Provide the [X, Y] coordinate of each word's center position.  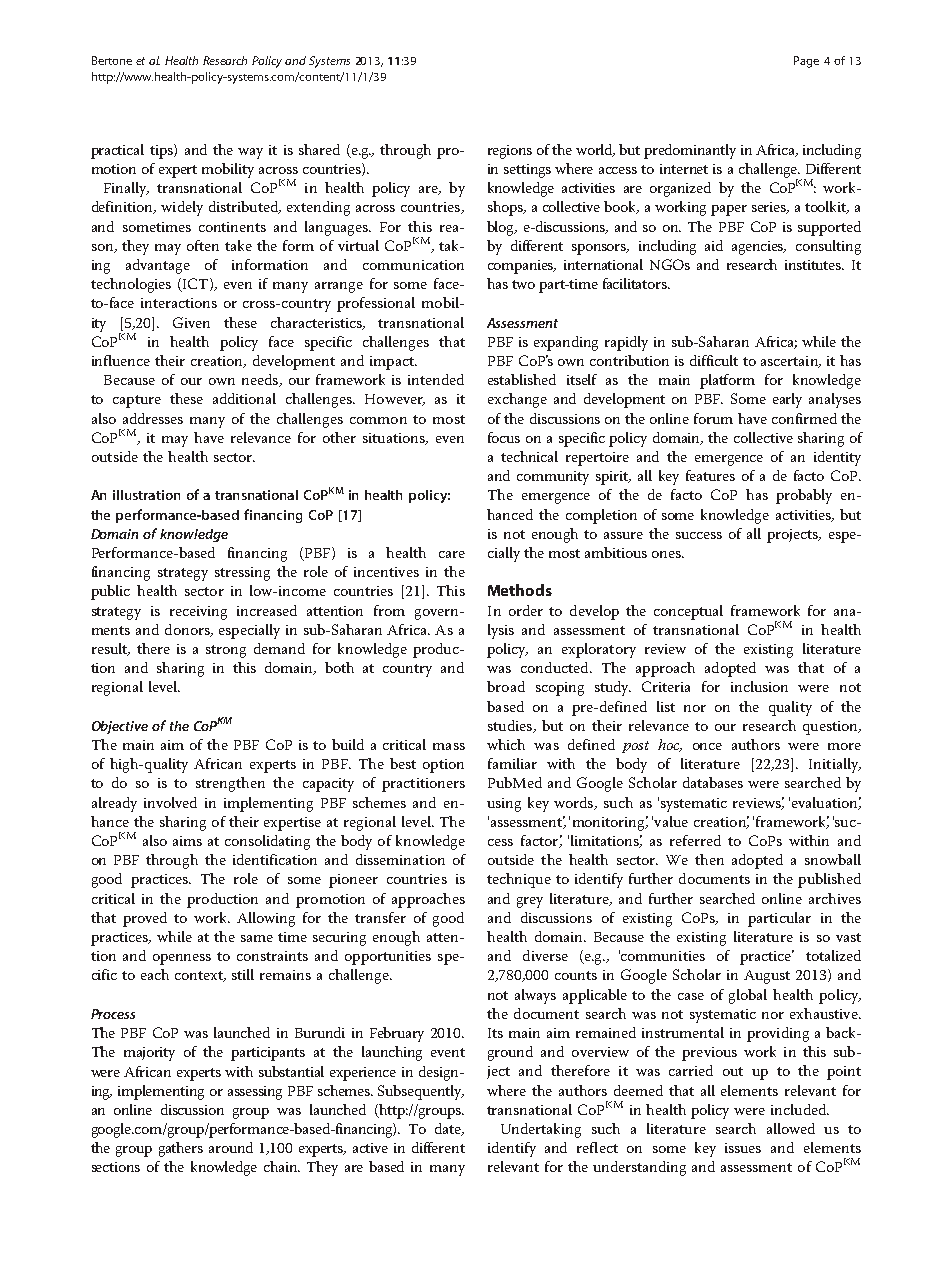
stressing [242, 574]
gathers [181, 1149]
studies [511, 726]
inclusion [759, 686]
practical [117, 151]
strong [226, 651]
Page [806, 62]
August [767, 977]
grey [530, 902]
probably [804, 496]
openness [182, 959]
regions [510, 152]
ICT [196, 285]
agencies [759, 248]
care [452, 554]
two [523, 284]
